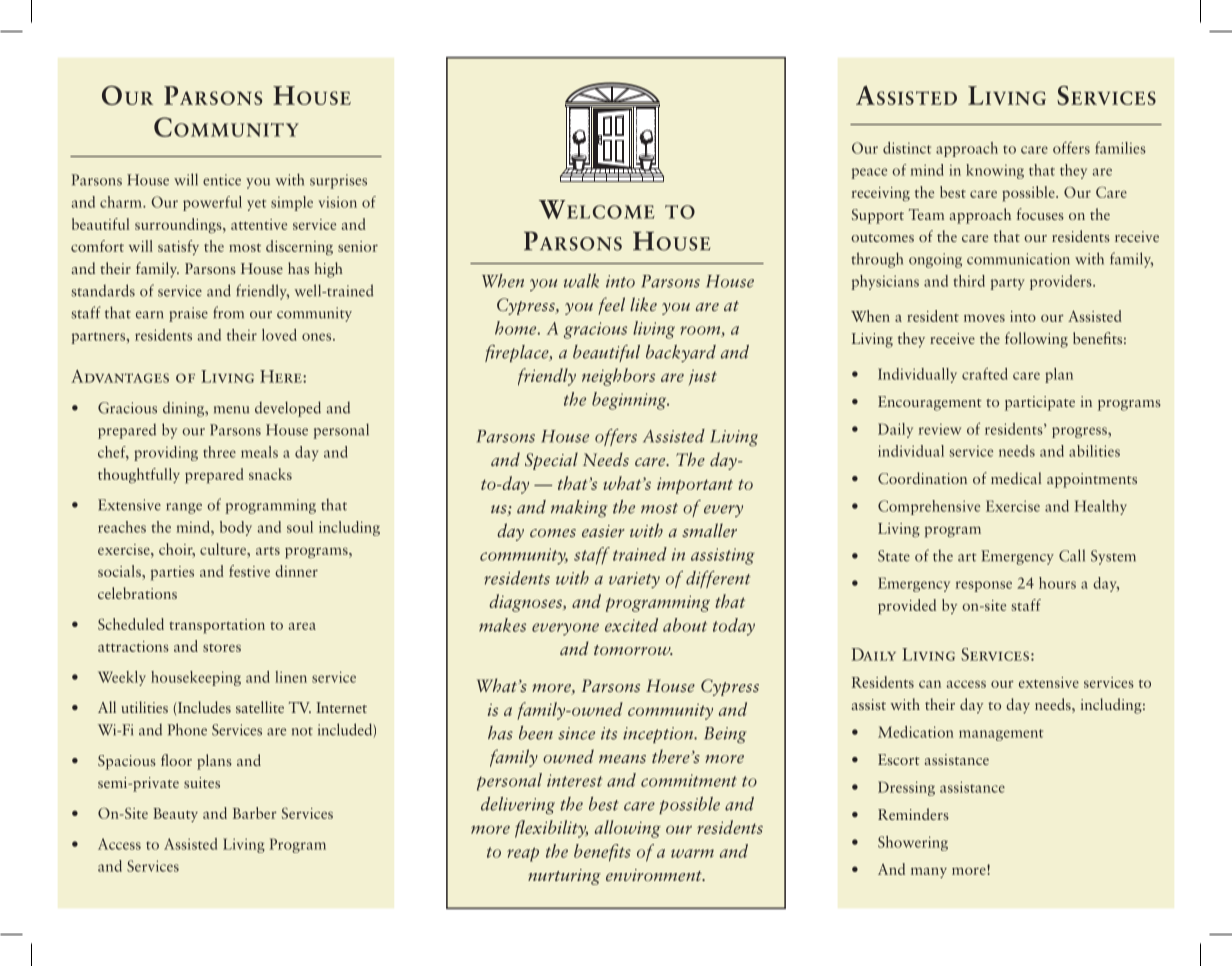 The height and width of the screenshot is (966, 1232). I want to click on range, so click(184, 508).
